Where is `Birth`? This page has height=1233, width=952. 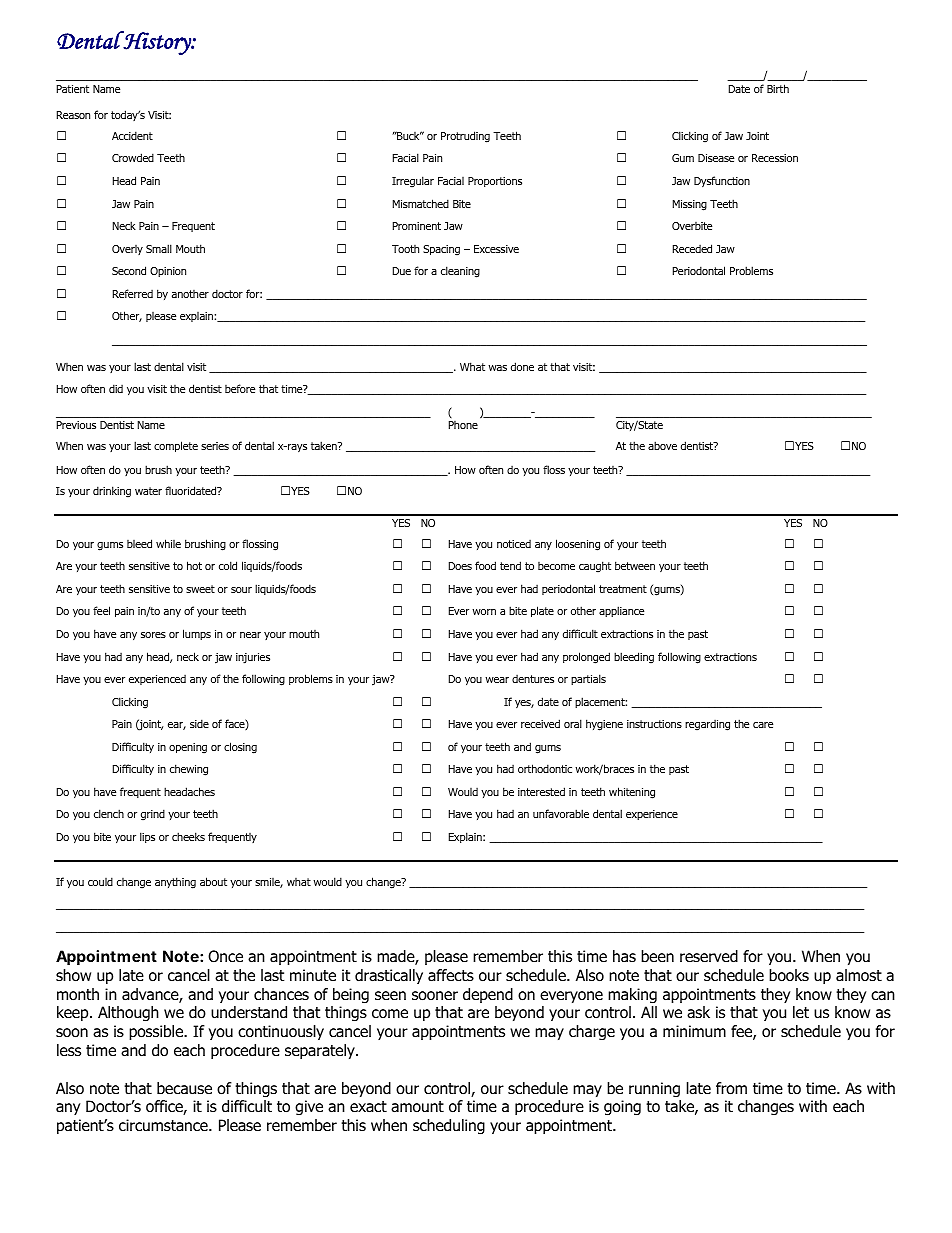
Birth is located at coordinates (778, 88).
